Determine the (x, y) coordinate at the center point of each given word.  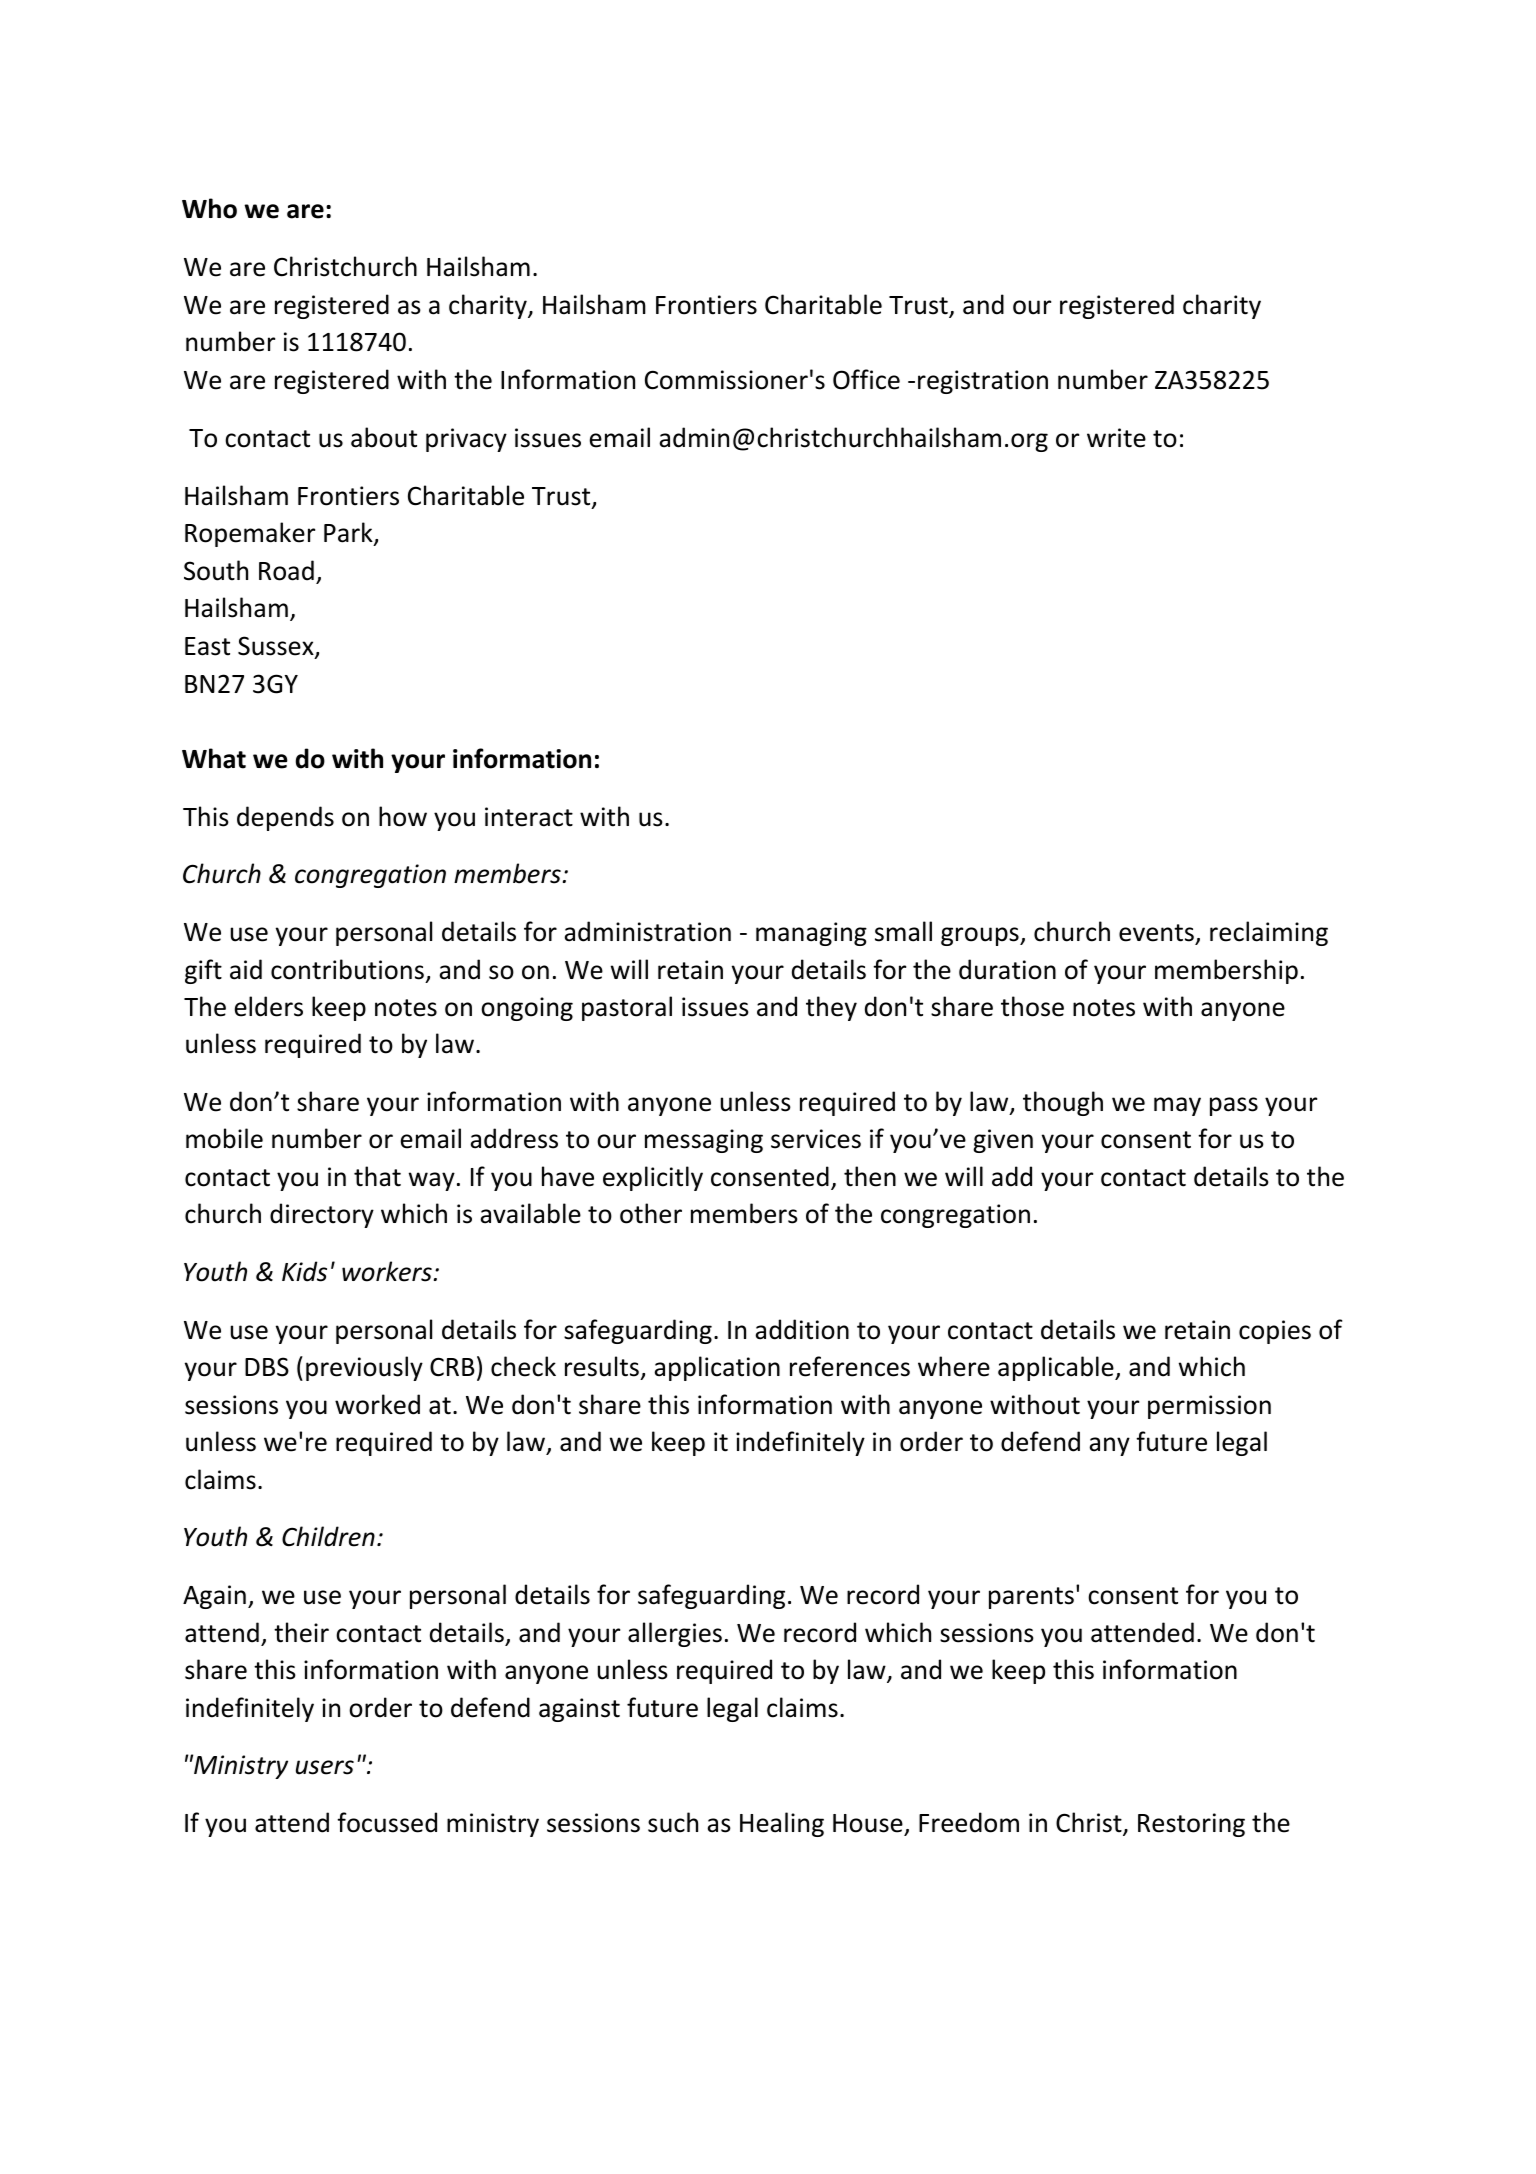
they (831, 1008)
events (1156, 933)
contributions (347, 969)
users (325, 1767)
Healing (782, 1824)
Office (866, 379)
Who (209, 208)
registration (983, 382)
